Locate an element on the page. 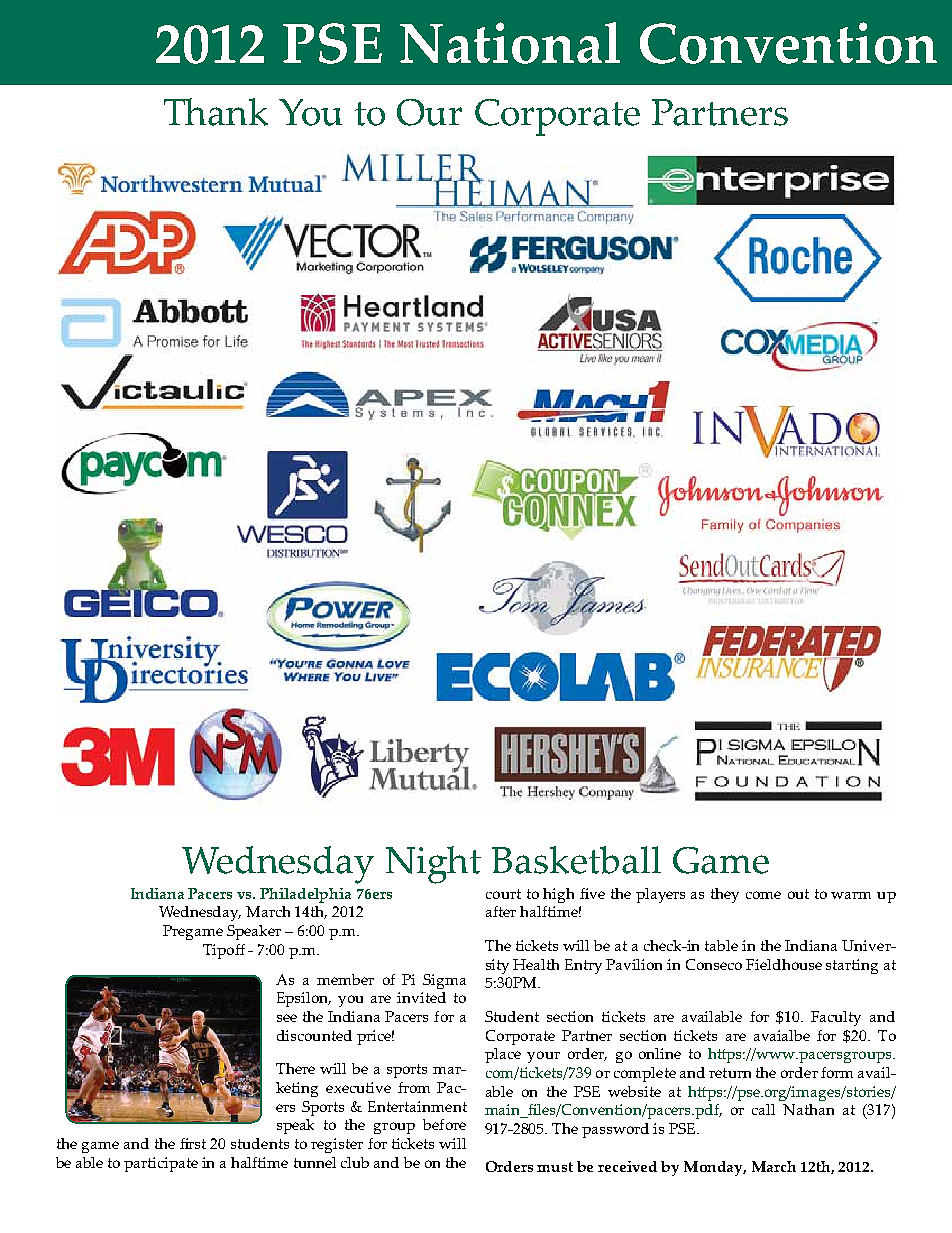 The width and height of the page is (952, 1233). Night is located at coordinates (433, 865).
